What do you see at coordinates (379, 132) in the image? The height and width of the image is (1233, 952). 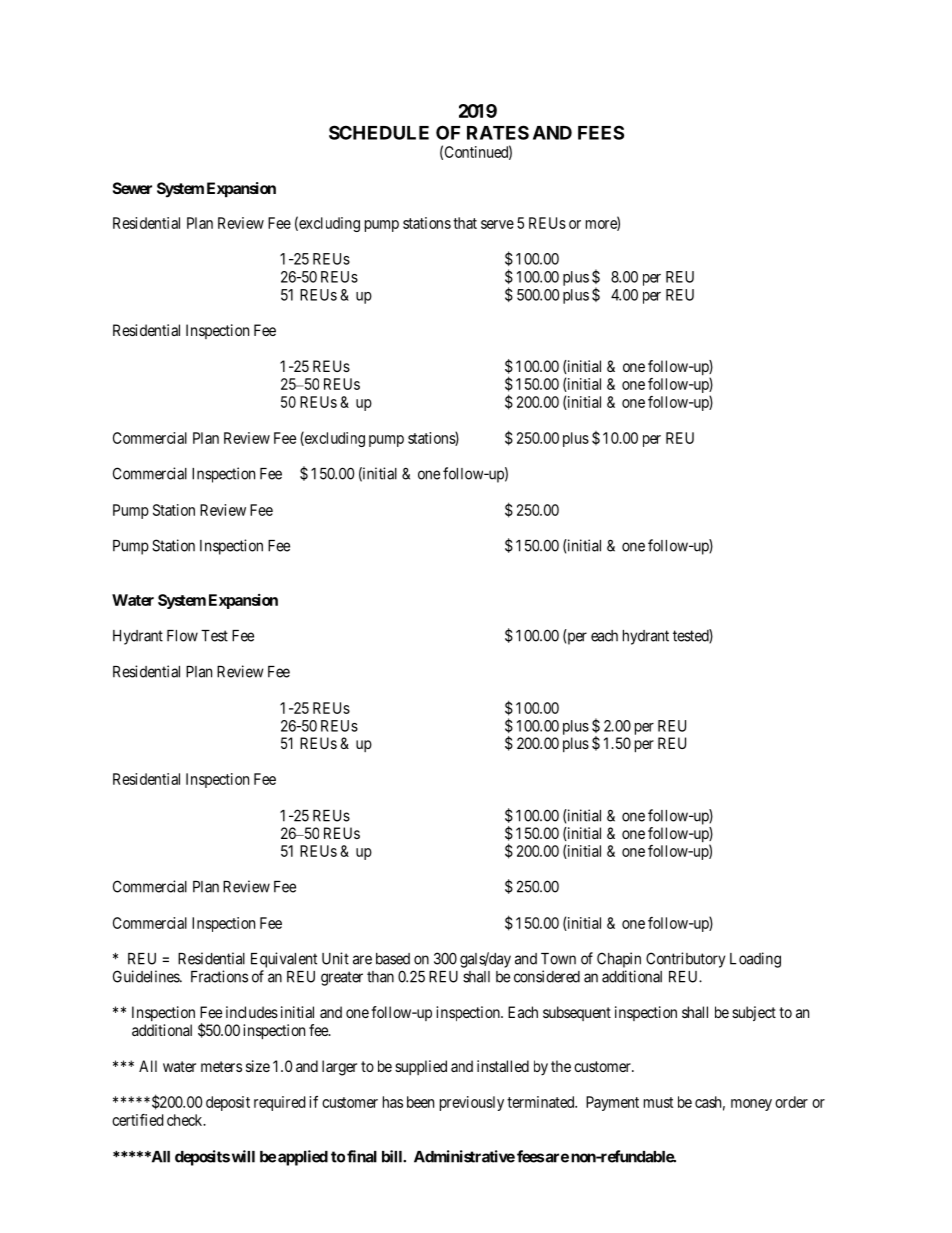 I see `SCHEDULE` at bounding box center [379, 132].
